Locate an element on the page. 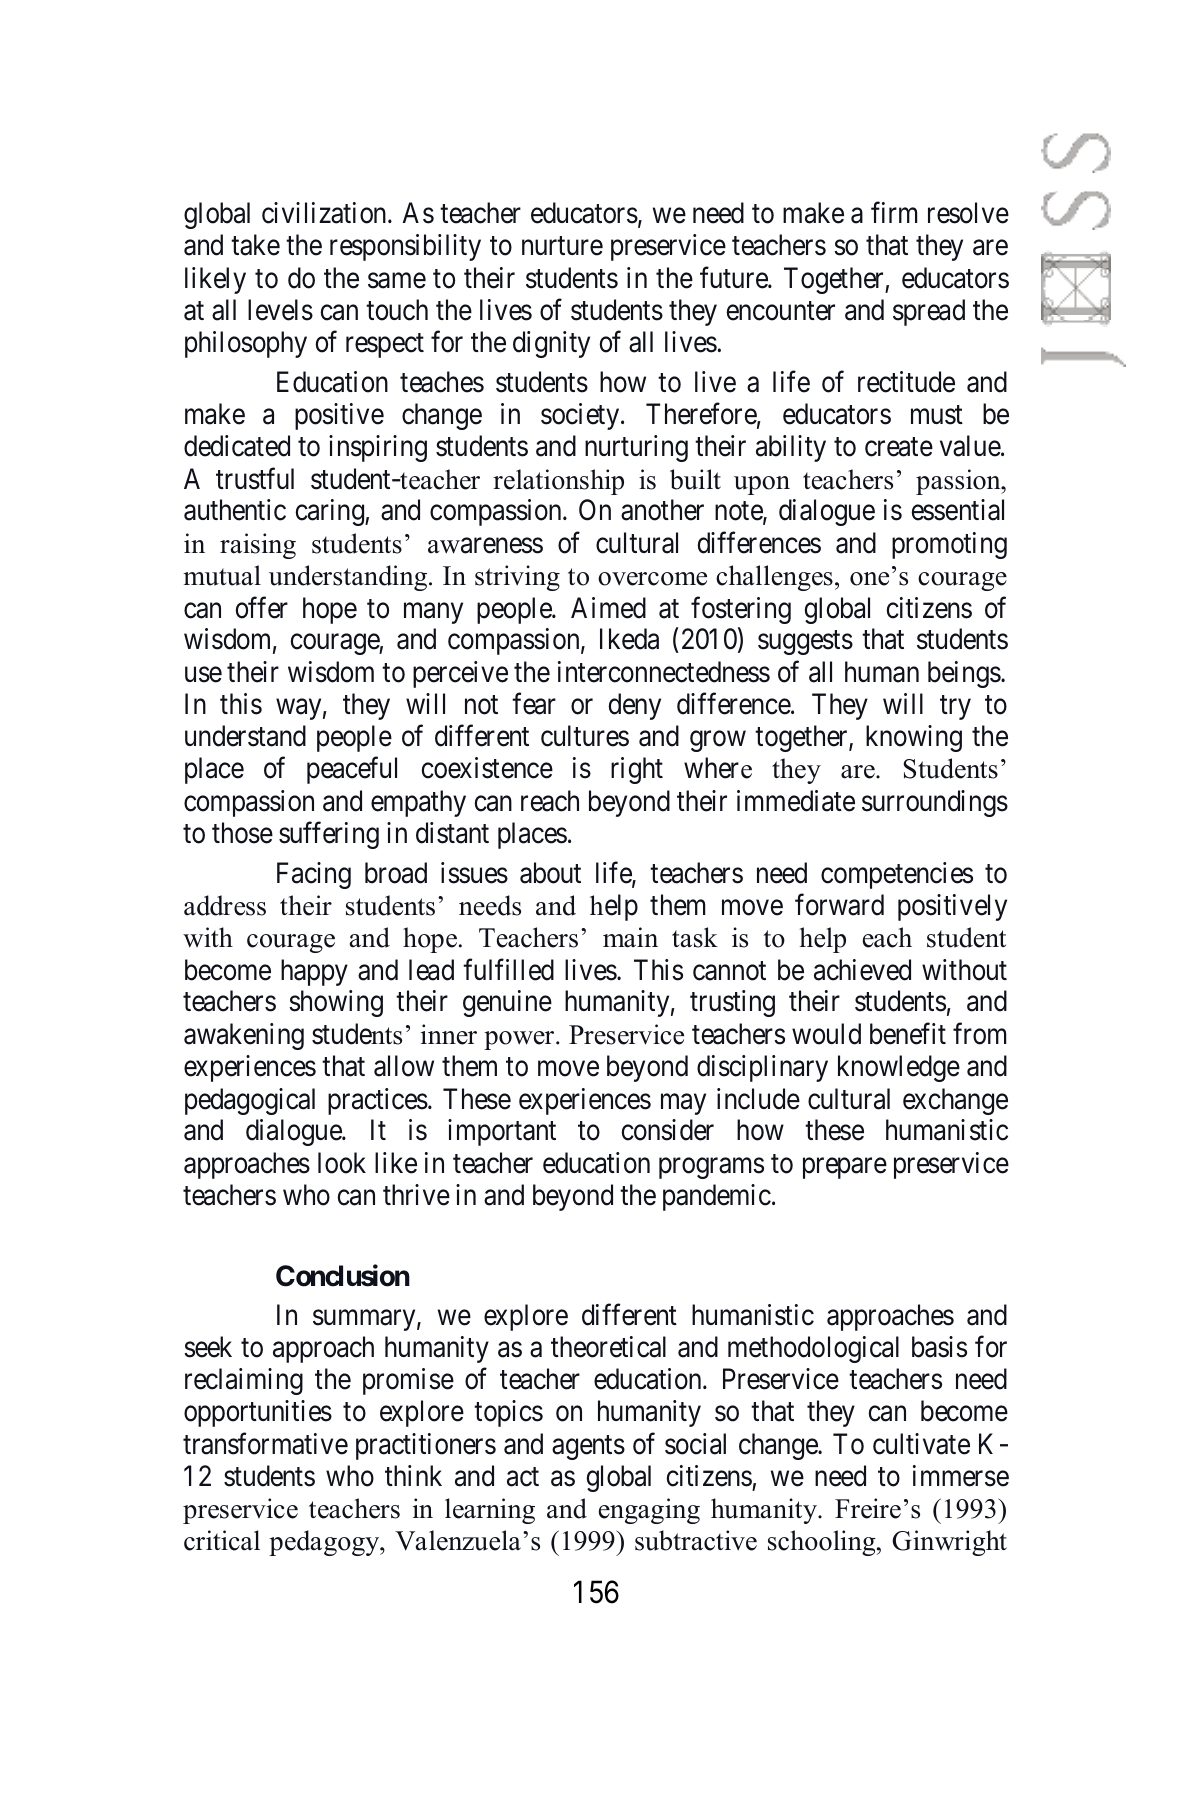 This page has width=1191, height=1805. engaging is located at coordinates (649, 1511).
